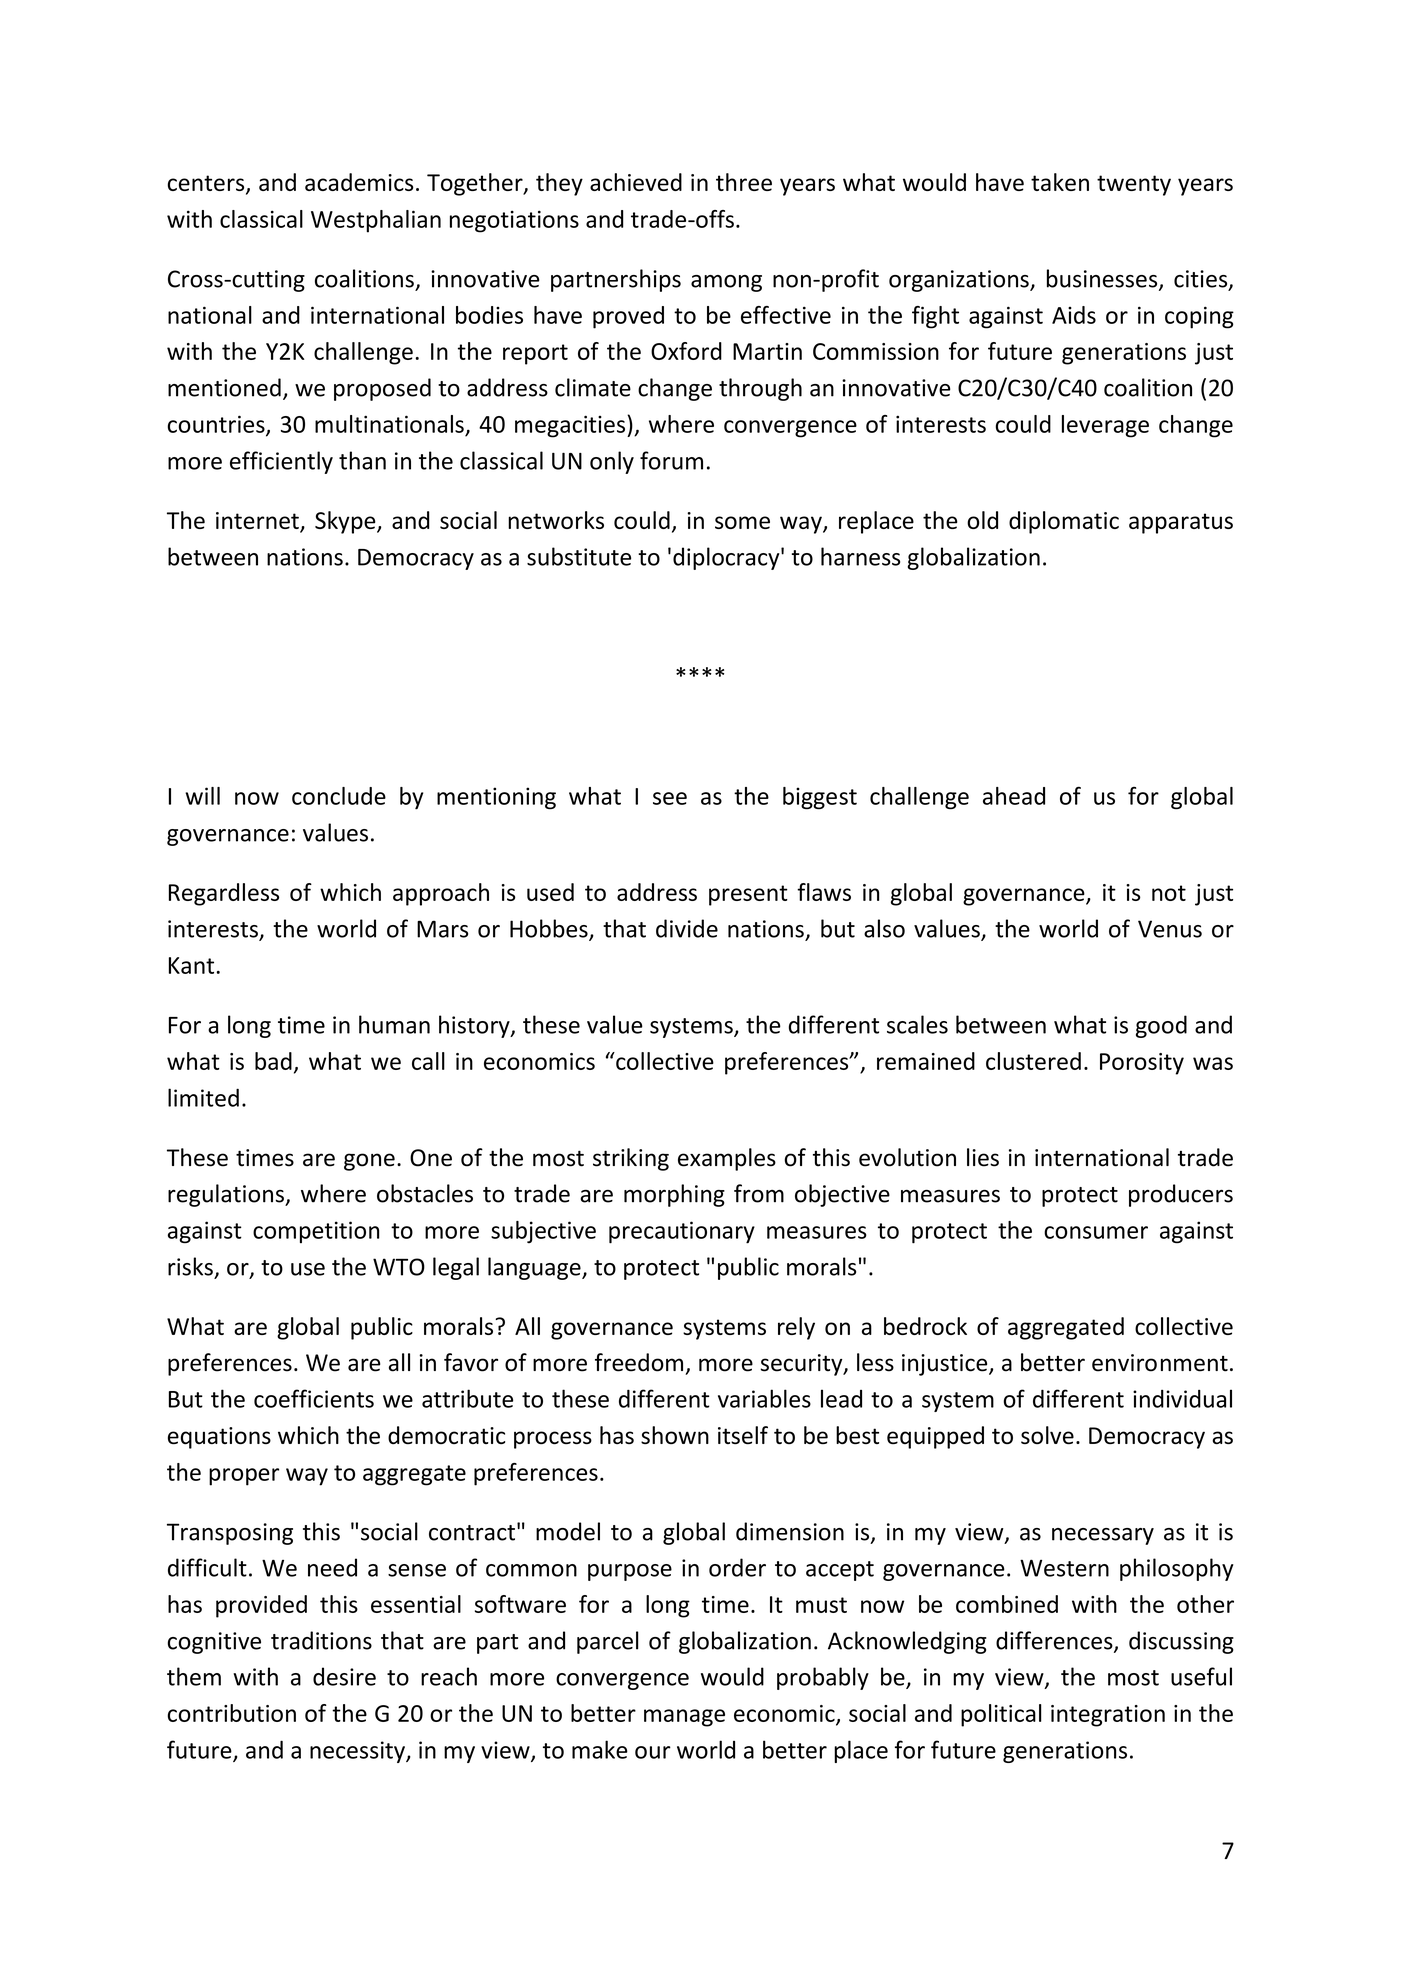 This screenshot has width=1401, height=1981. I want to click on manage, so click(684, 1718).
